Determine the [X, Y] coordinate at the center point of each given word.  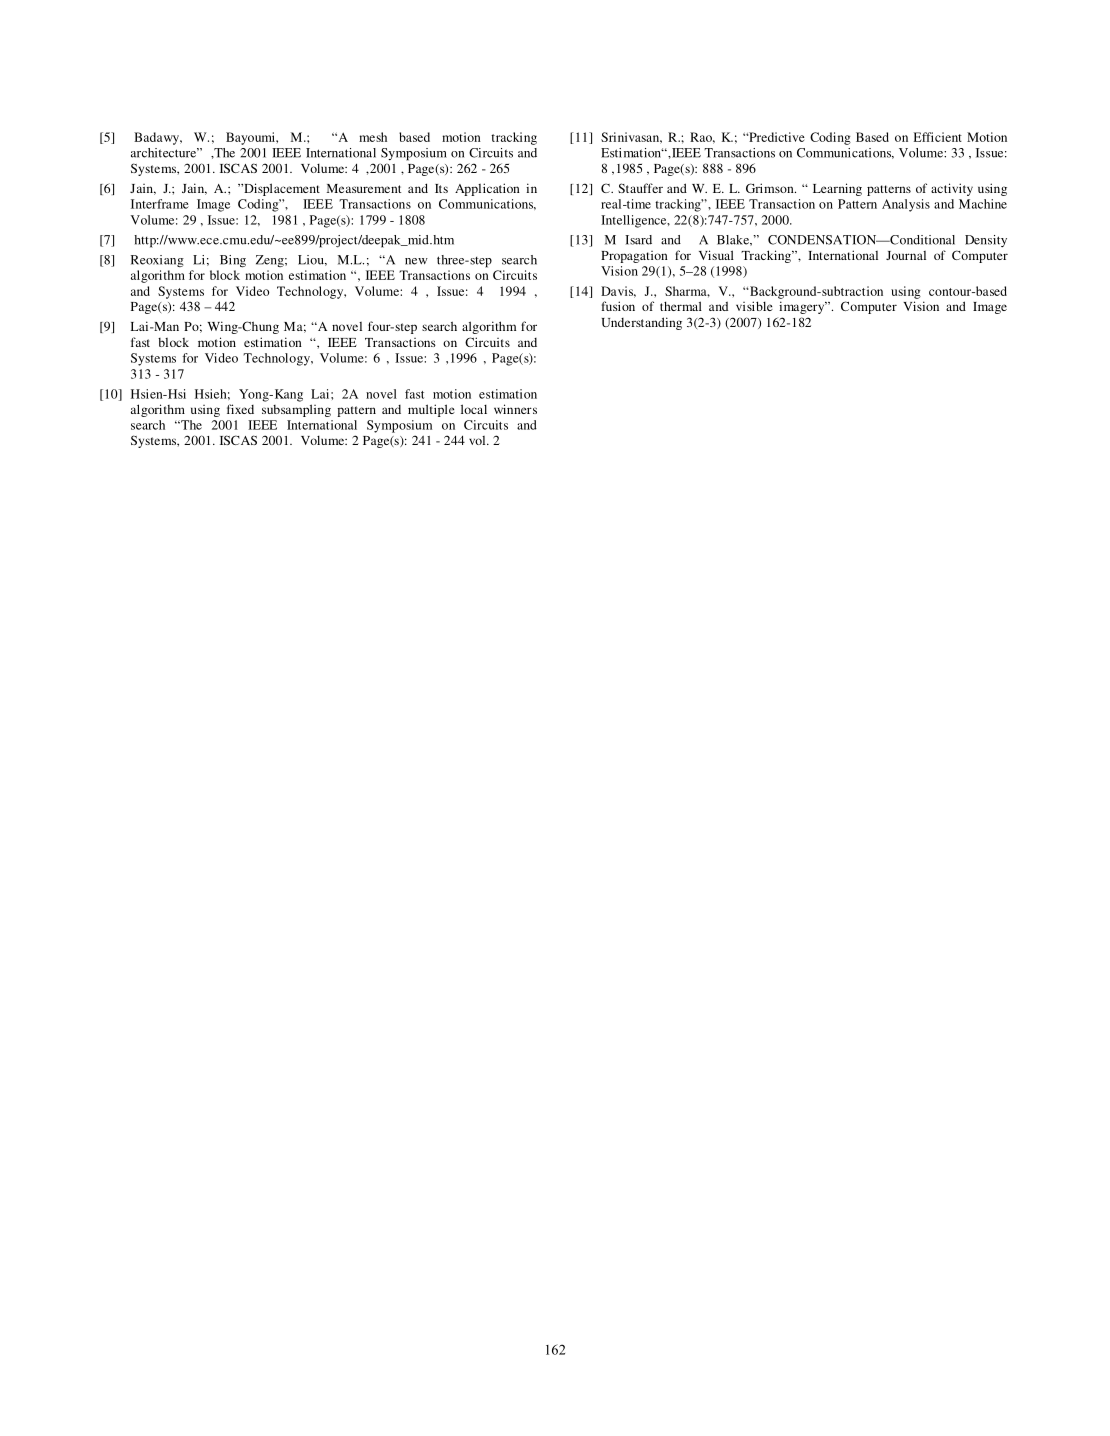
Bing [233, 261]
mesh [373, 137]
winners [515, 409]
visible [754, 306]
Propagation [634, 257]
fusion [618, 306]
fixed [240, 409]
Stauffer [640, 188]
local [474, 409]
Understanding [642, 323]
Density [986, 241]
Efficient [938, 137]
